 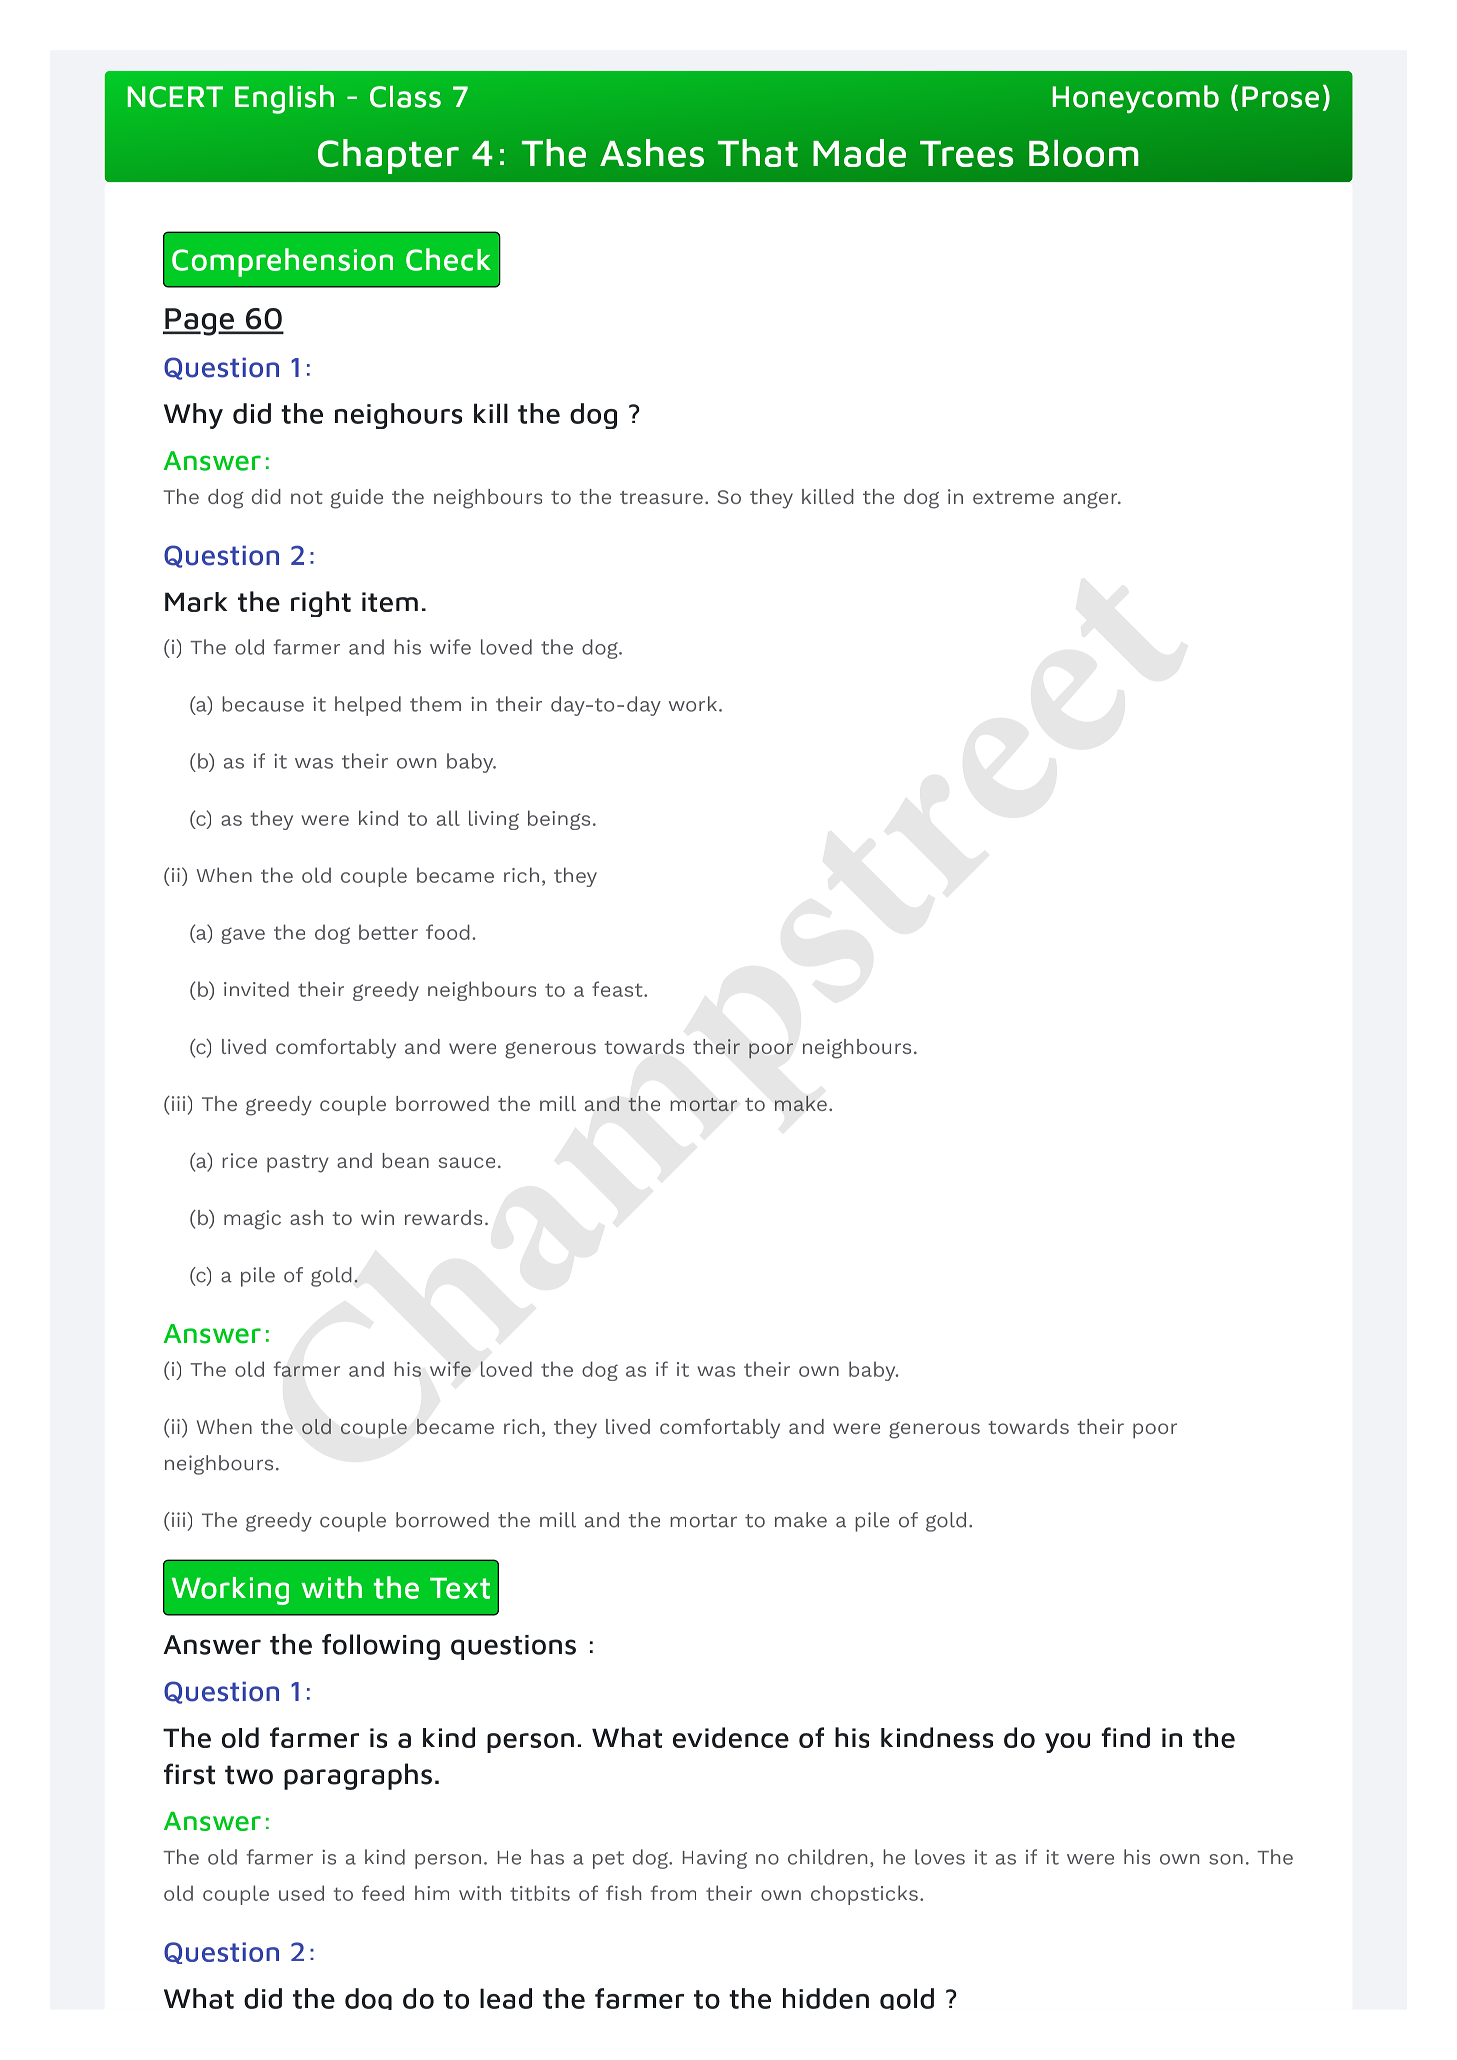 I want to click on rewards, so click(x=443, y=1217).
